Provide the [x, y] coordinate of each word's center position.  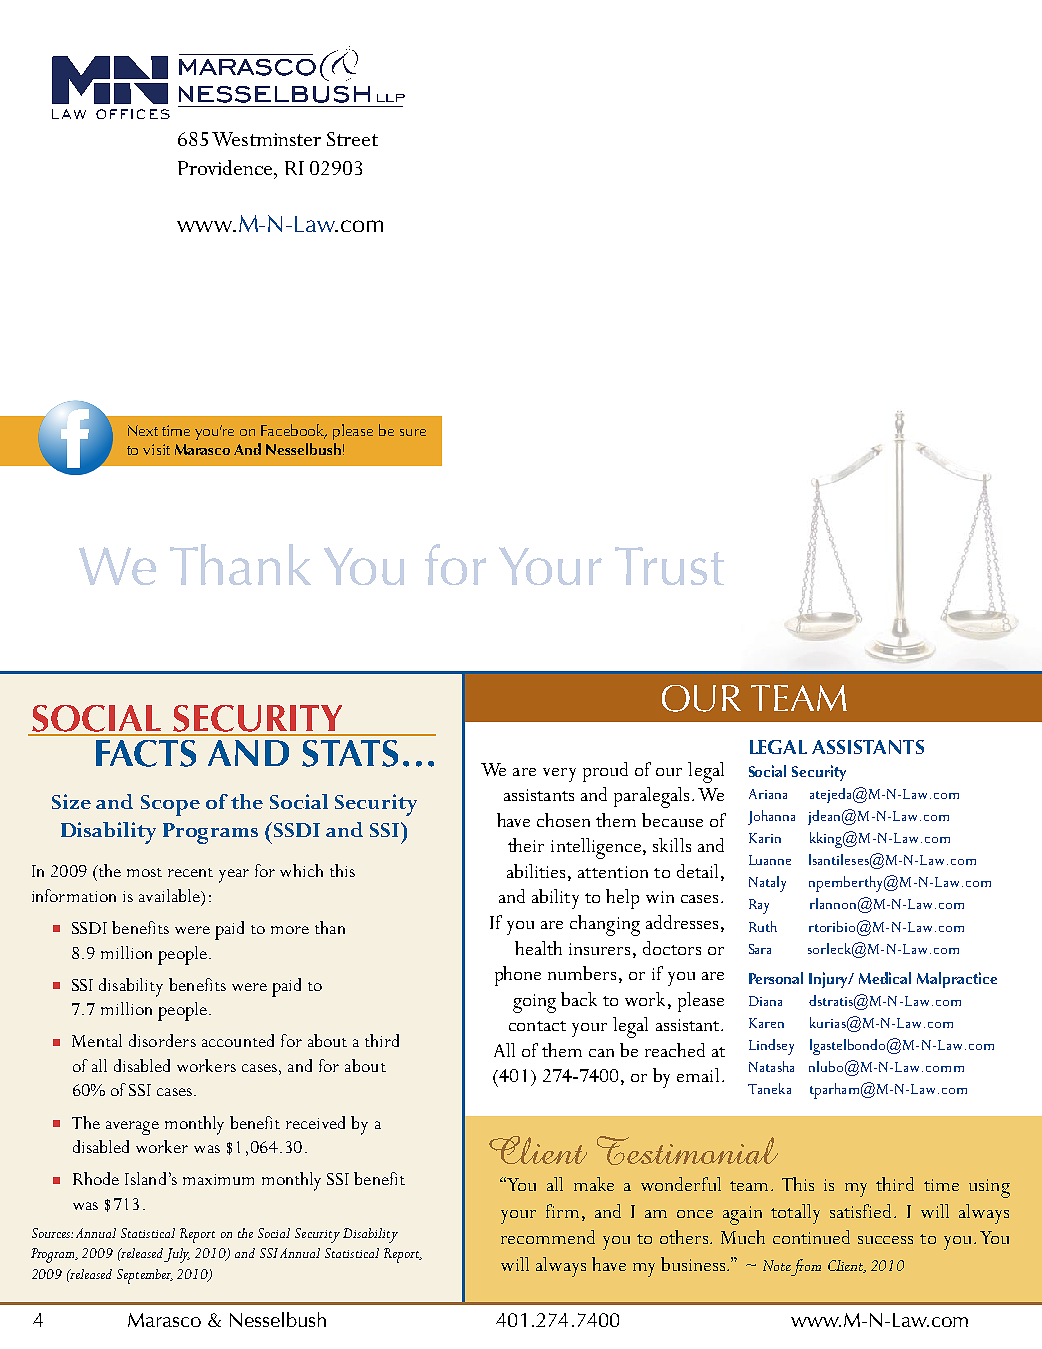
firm [562, 1211]
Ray [759, 906]
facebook [294, 431]
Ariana [768, 794]
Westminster [266, 139]
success [885, 1240]
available [170, 895]
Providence [226, 167]
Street [352, 139]
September [145, 1276]
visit [156, 449]
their [526, 845]
